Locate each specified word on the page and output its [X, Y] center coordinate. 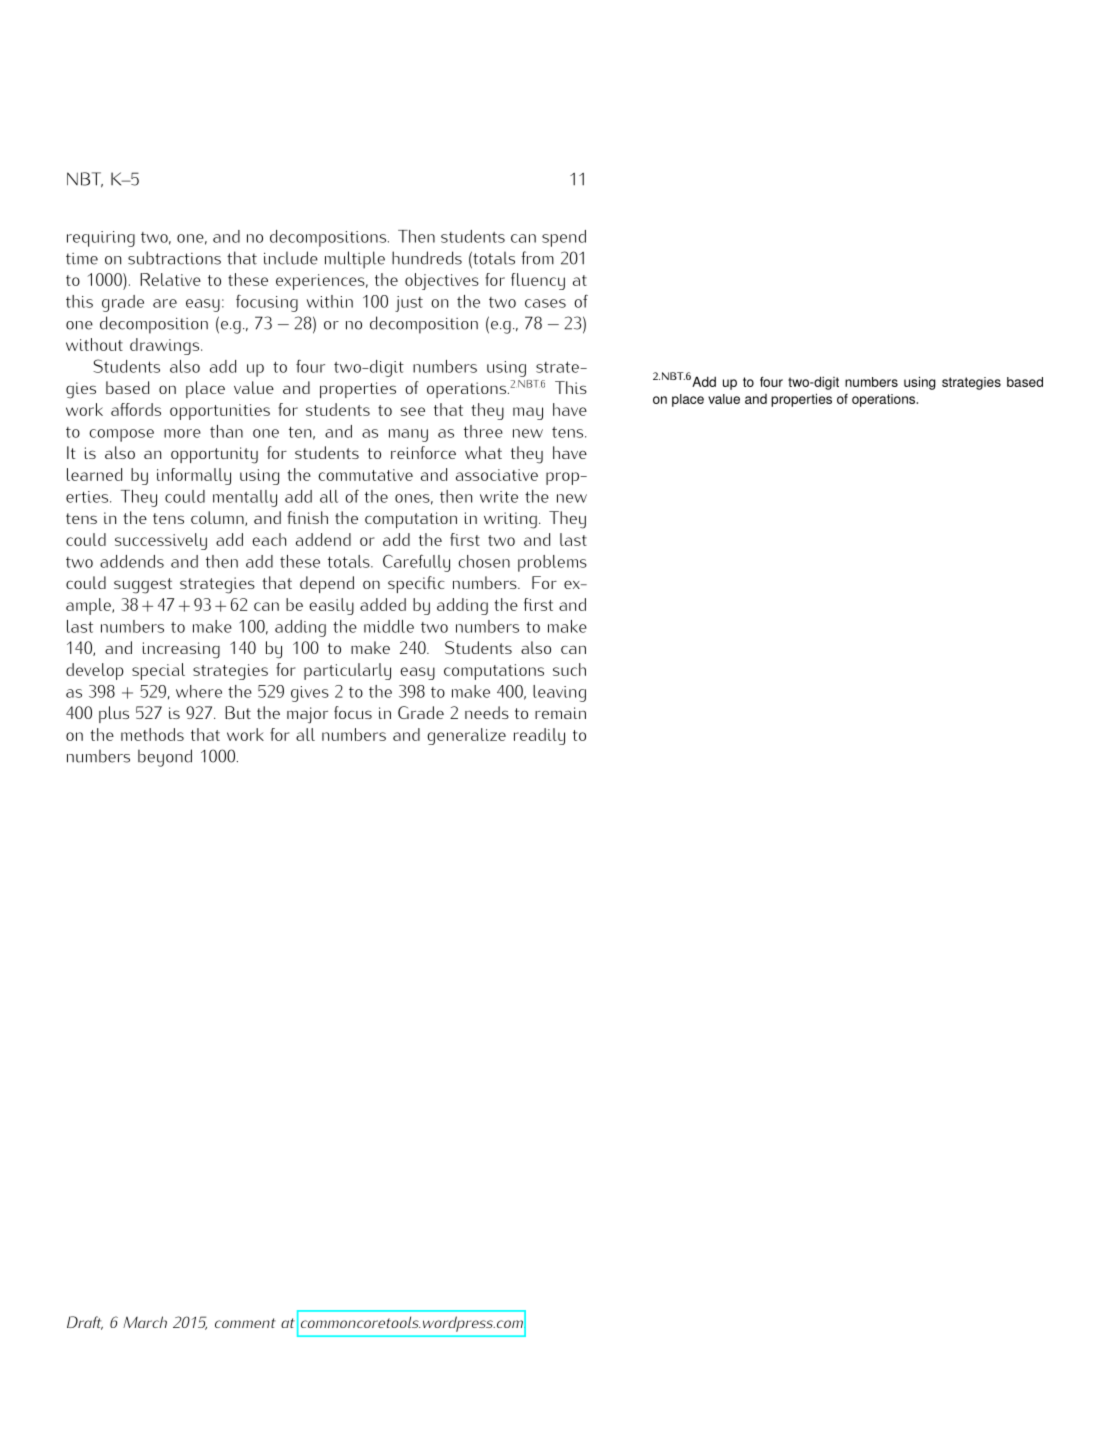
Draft [85, 1323]
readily [539, 736]
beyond [165, 758]
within [330, 301]
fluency [538, 281]
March [145, 1322]
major [307, 715]
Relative [170, 279]
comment [245, 1323]
